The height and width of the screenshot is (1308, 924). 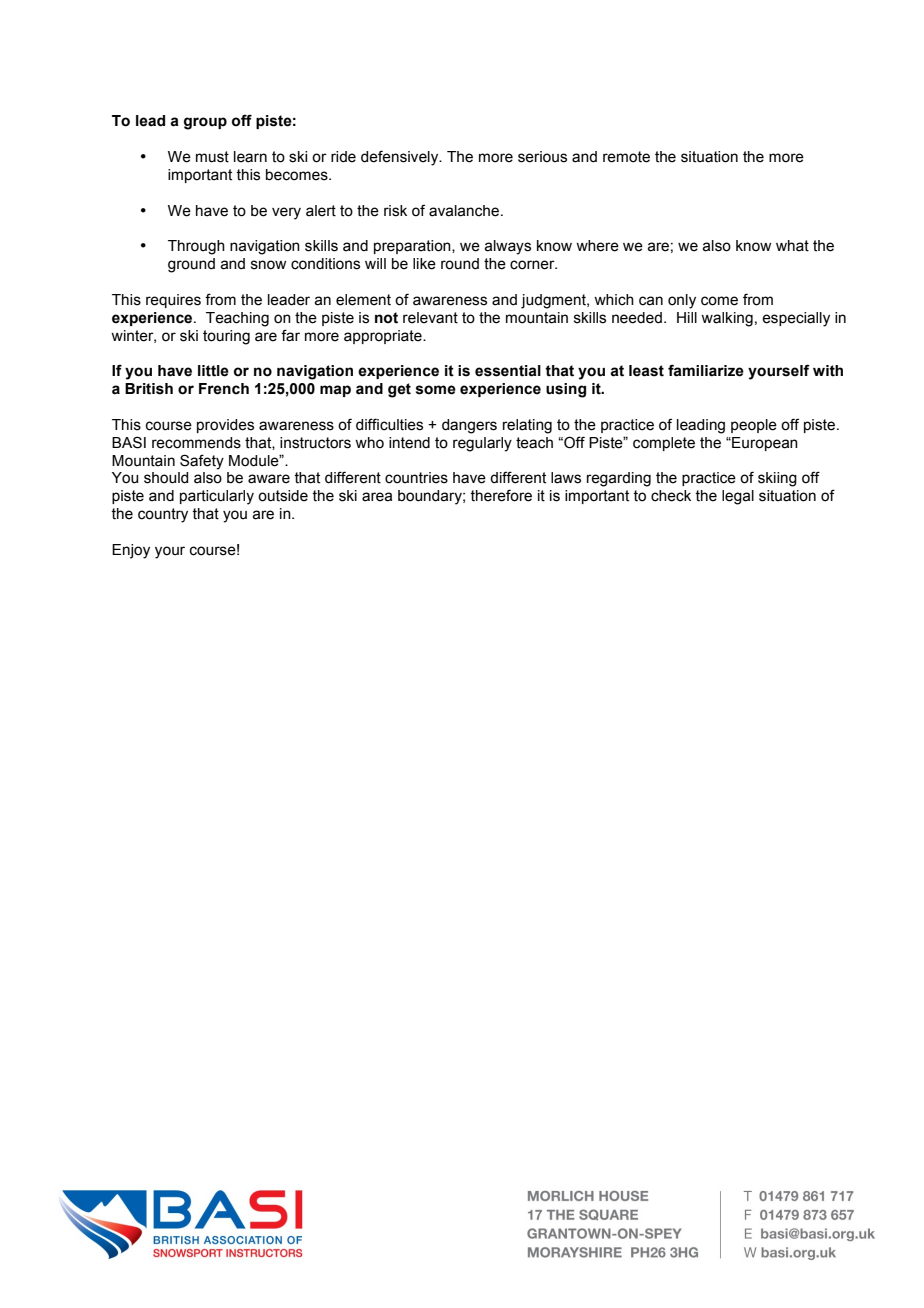 What do you see at coordinates (205, 123) in the screenshot?
I see `group` at bounding box center [205, 123].
